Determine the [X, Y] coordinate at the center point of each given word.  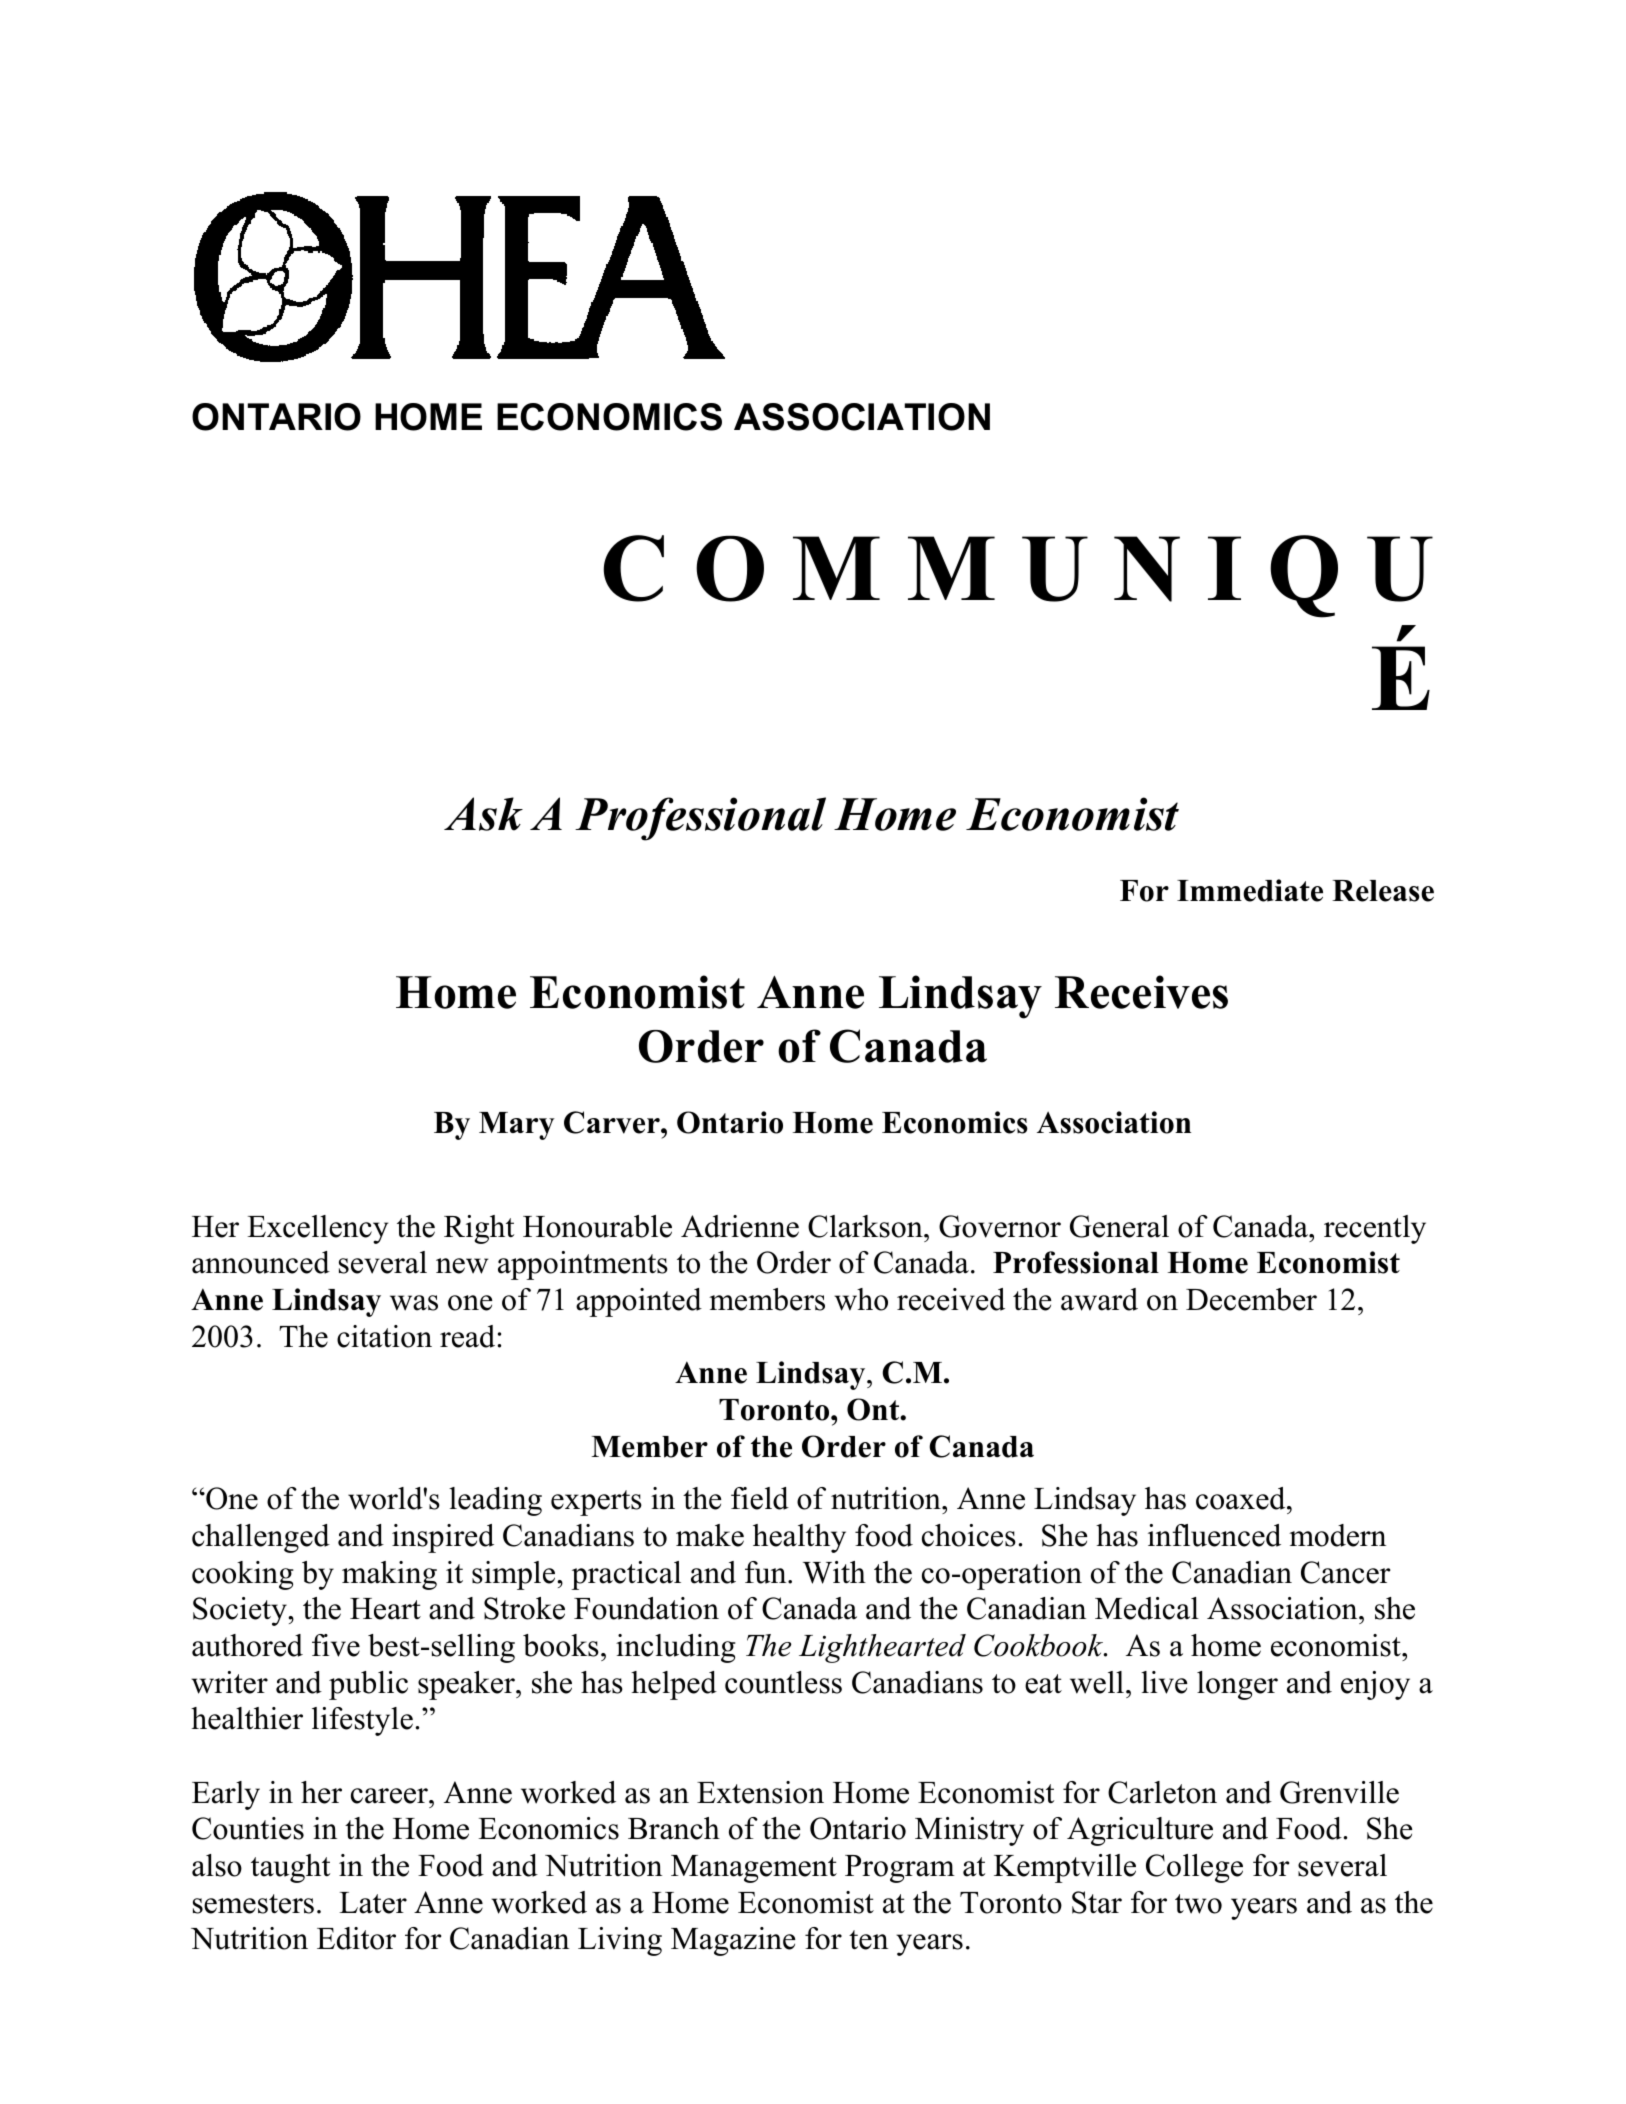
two [1198, 1904]
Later [373, 1903]
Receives [1141, 992]
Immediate [1250, 890]
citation [384, 1336]
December [1251, 1299]
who [861, 1299]
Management [754, 1869]
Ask [483, 814]
